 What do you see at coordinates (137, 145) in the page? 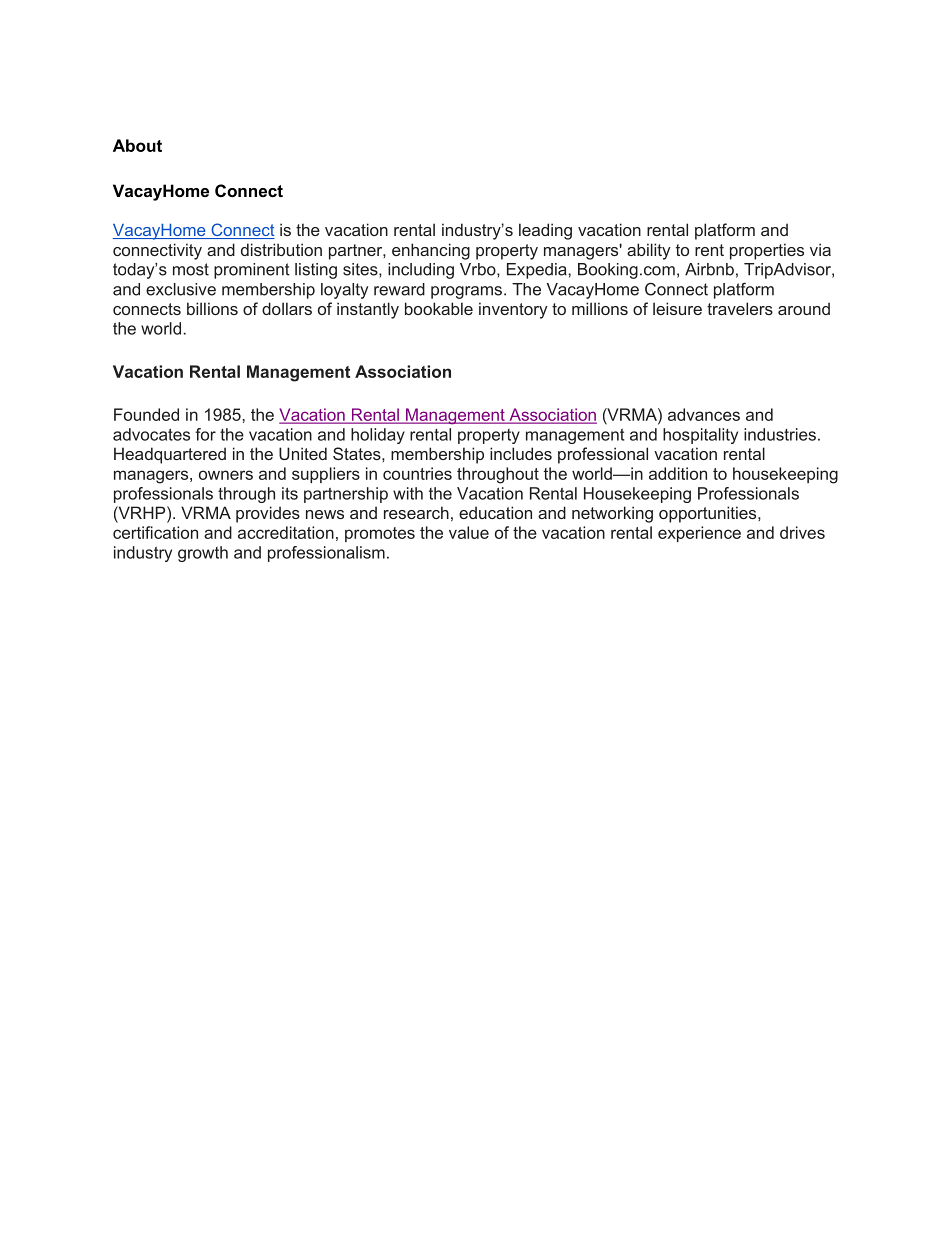
I see `About` at bounding box center [137, 145].
